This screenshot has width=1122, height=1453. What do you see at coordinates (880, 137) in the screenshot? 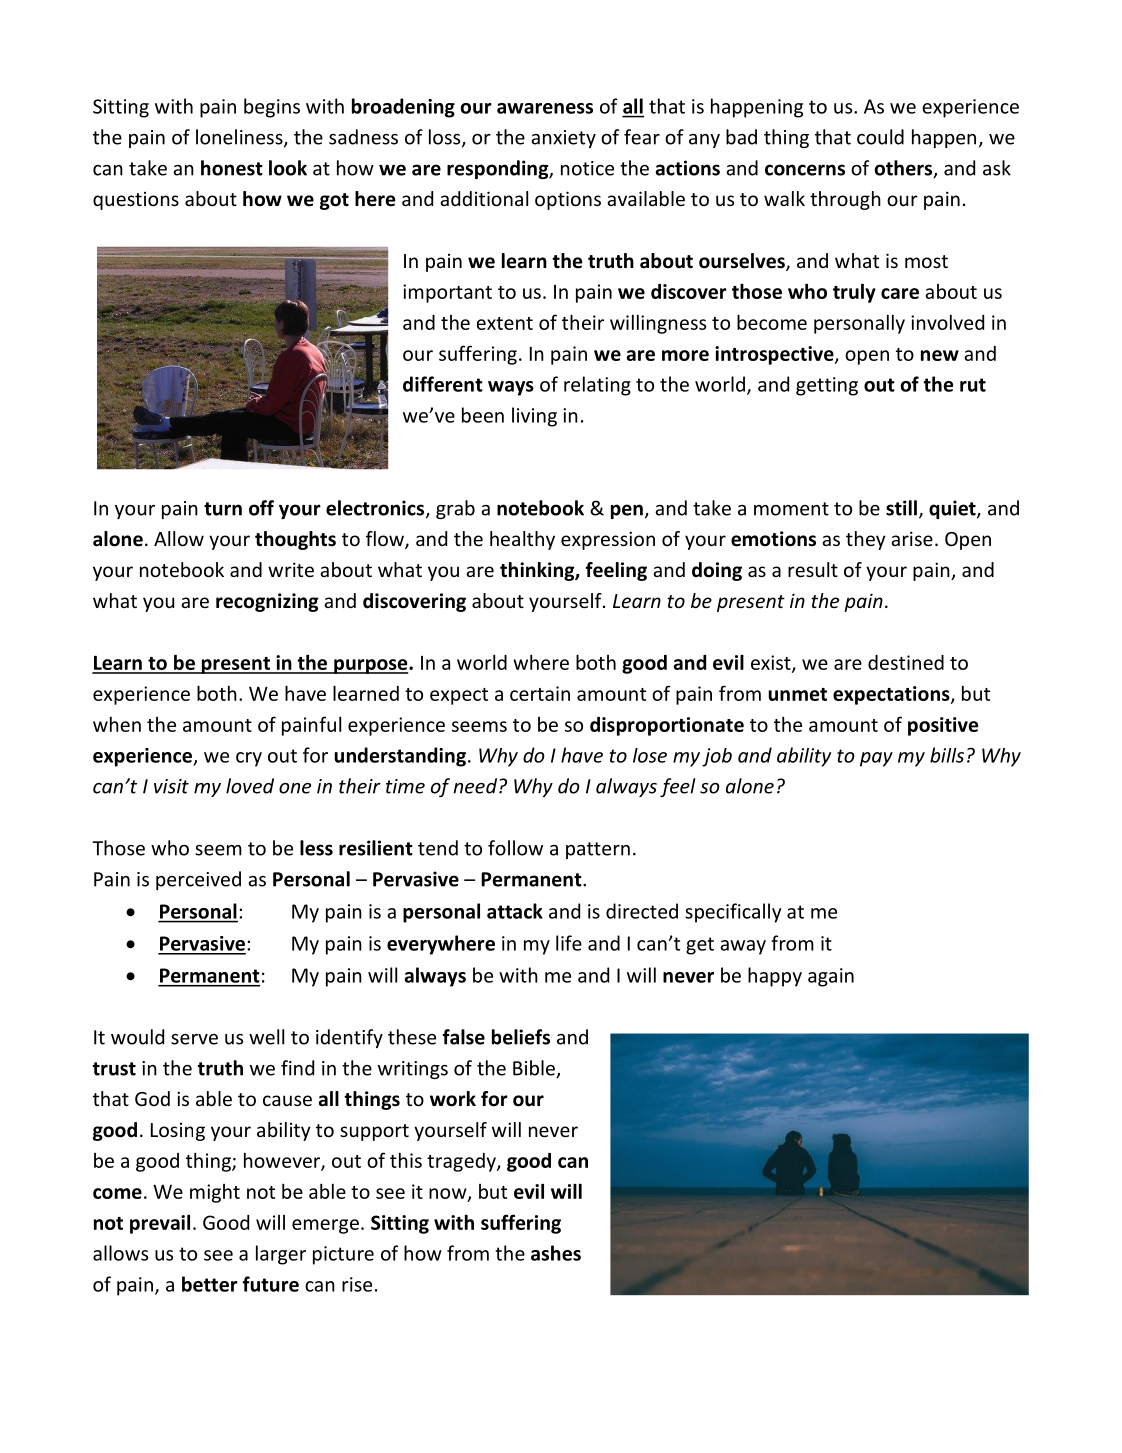
I see `could` at bounding box center [880, 137].
